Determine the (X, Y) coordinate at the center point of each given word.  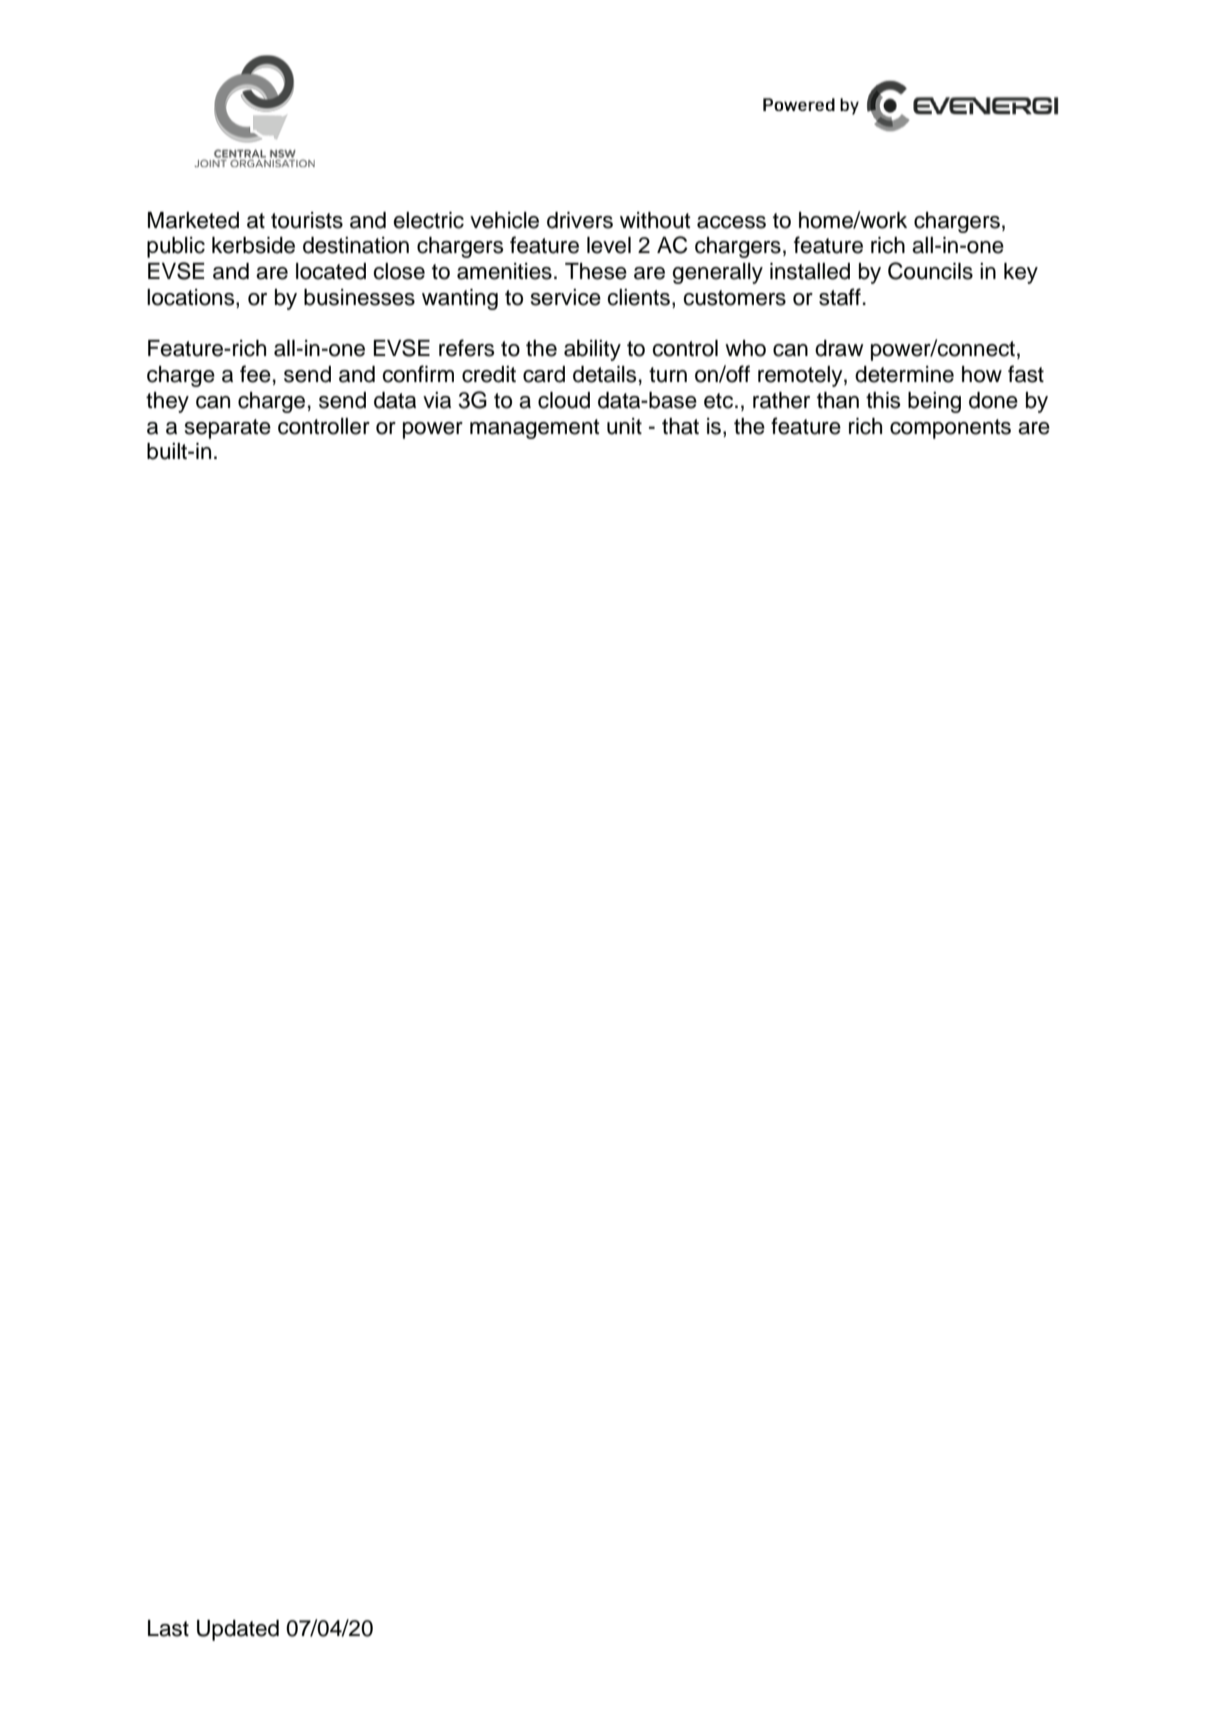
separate (228, 429)
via (437, 400)
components (950, 429)
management (535, 429)
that (680, 426)
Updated (238, 1630)
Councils (930, 271)
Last (168, 1628)
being (934, 402)
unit (624, 426)
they (167, 402)
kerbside (253, 245)
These (596, 271)
